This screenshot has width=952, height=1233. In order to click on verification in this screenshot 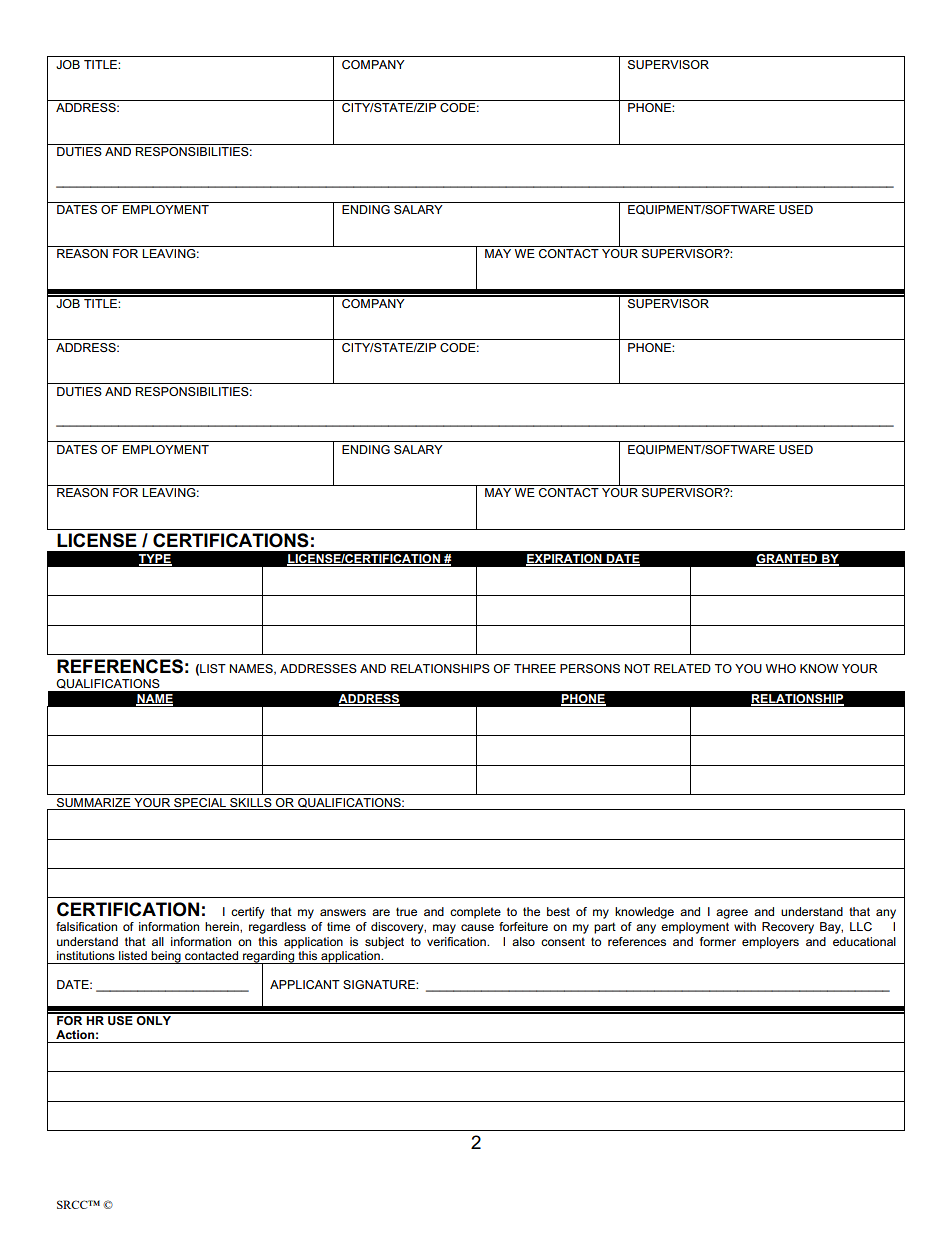, I will do `click(457, 941)`.
